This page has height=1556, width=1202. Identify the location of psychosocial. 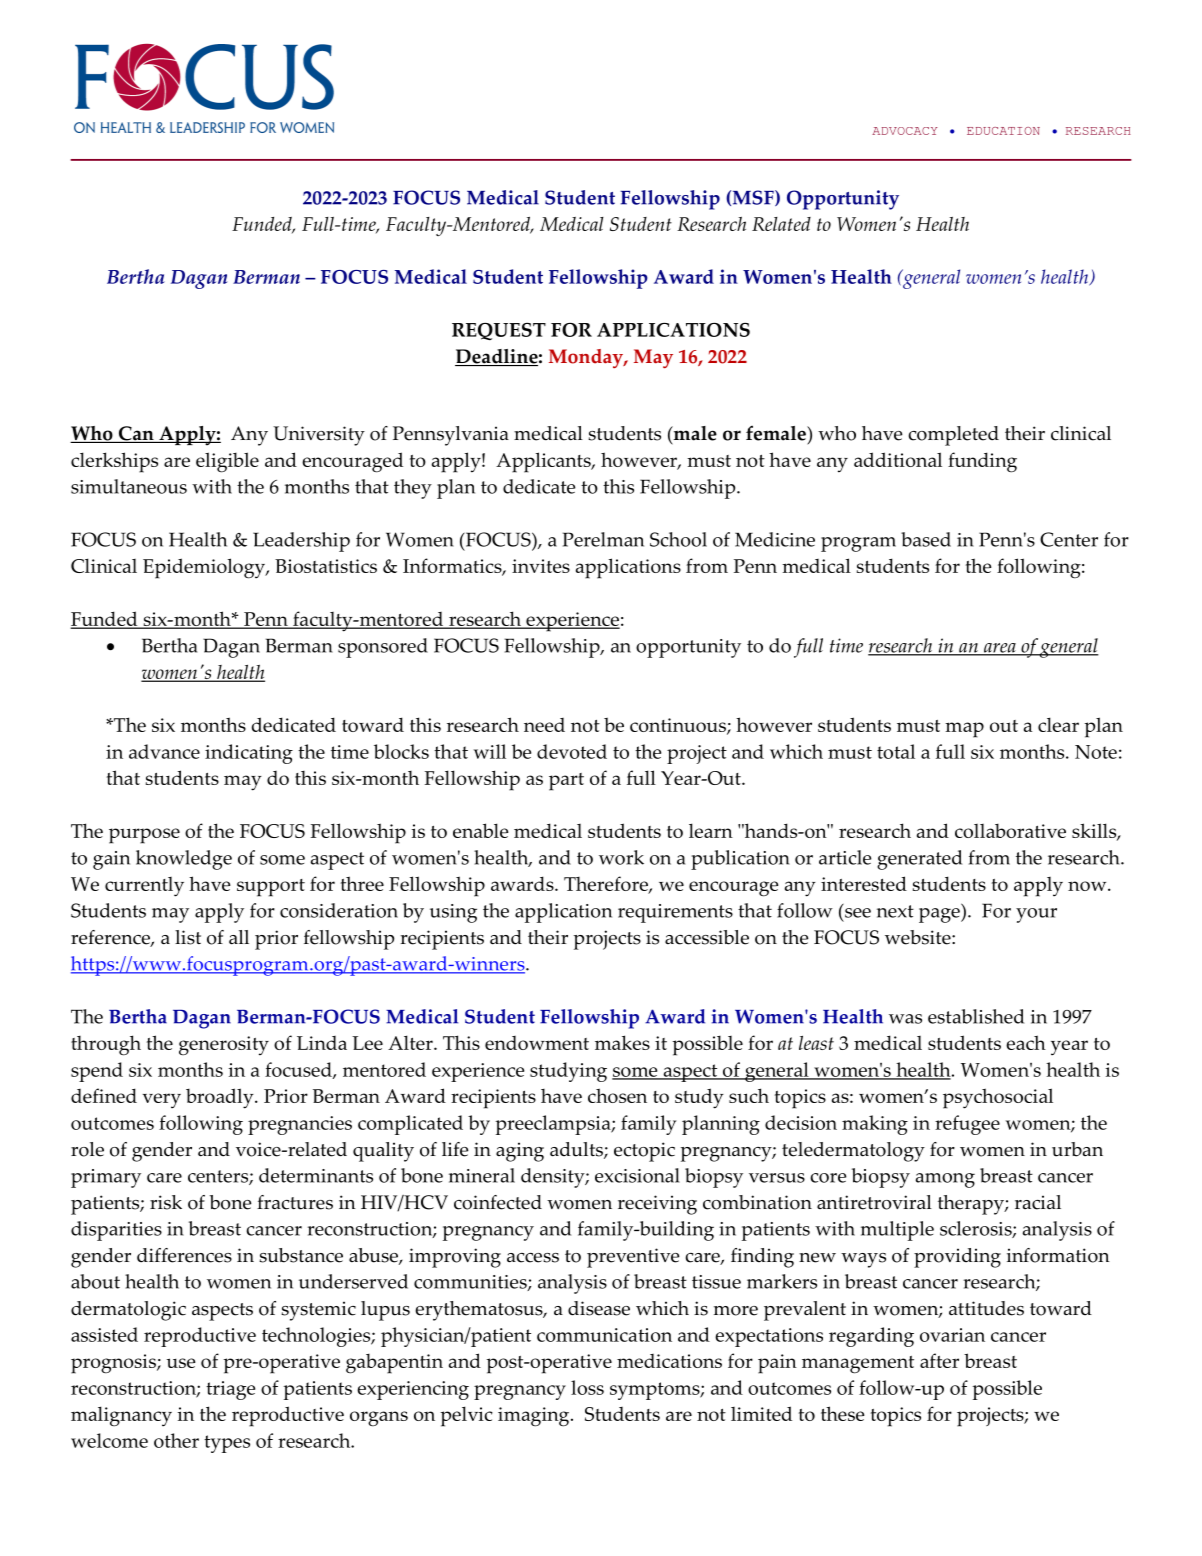
(998, 1098).
